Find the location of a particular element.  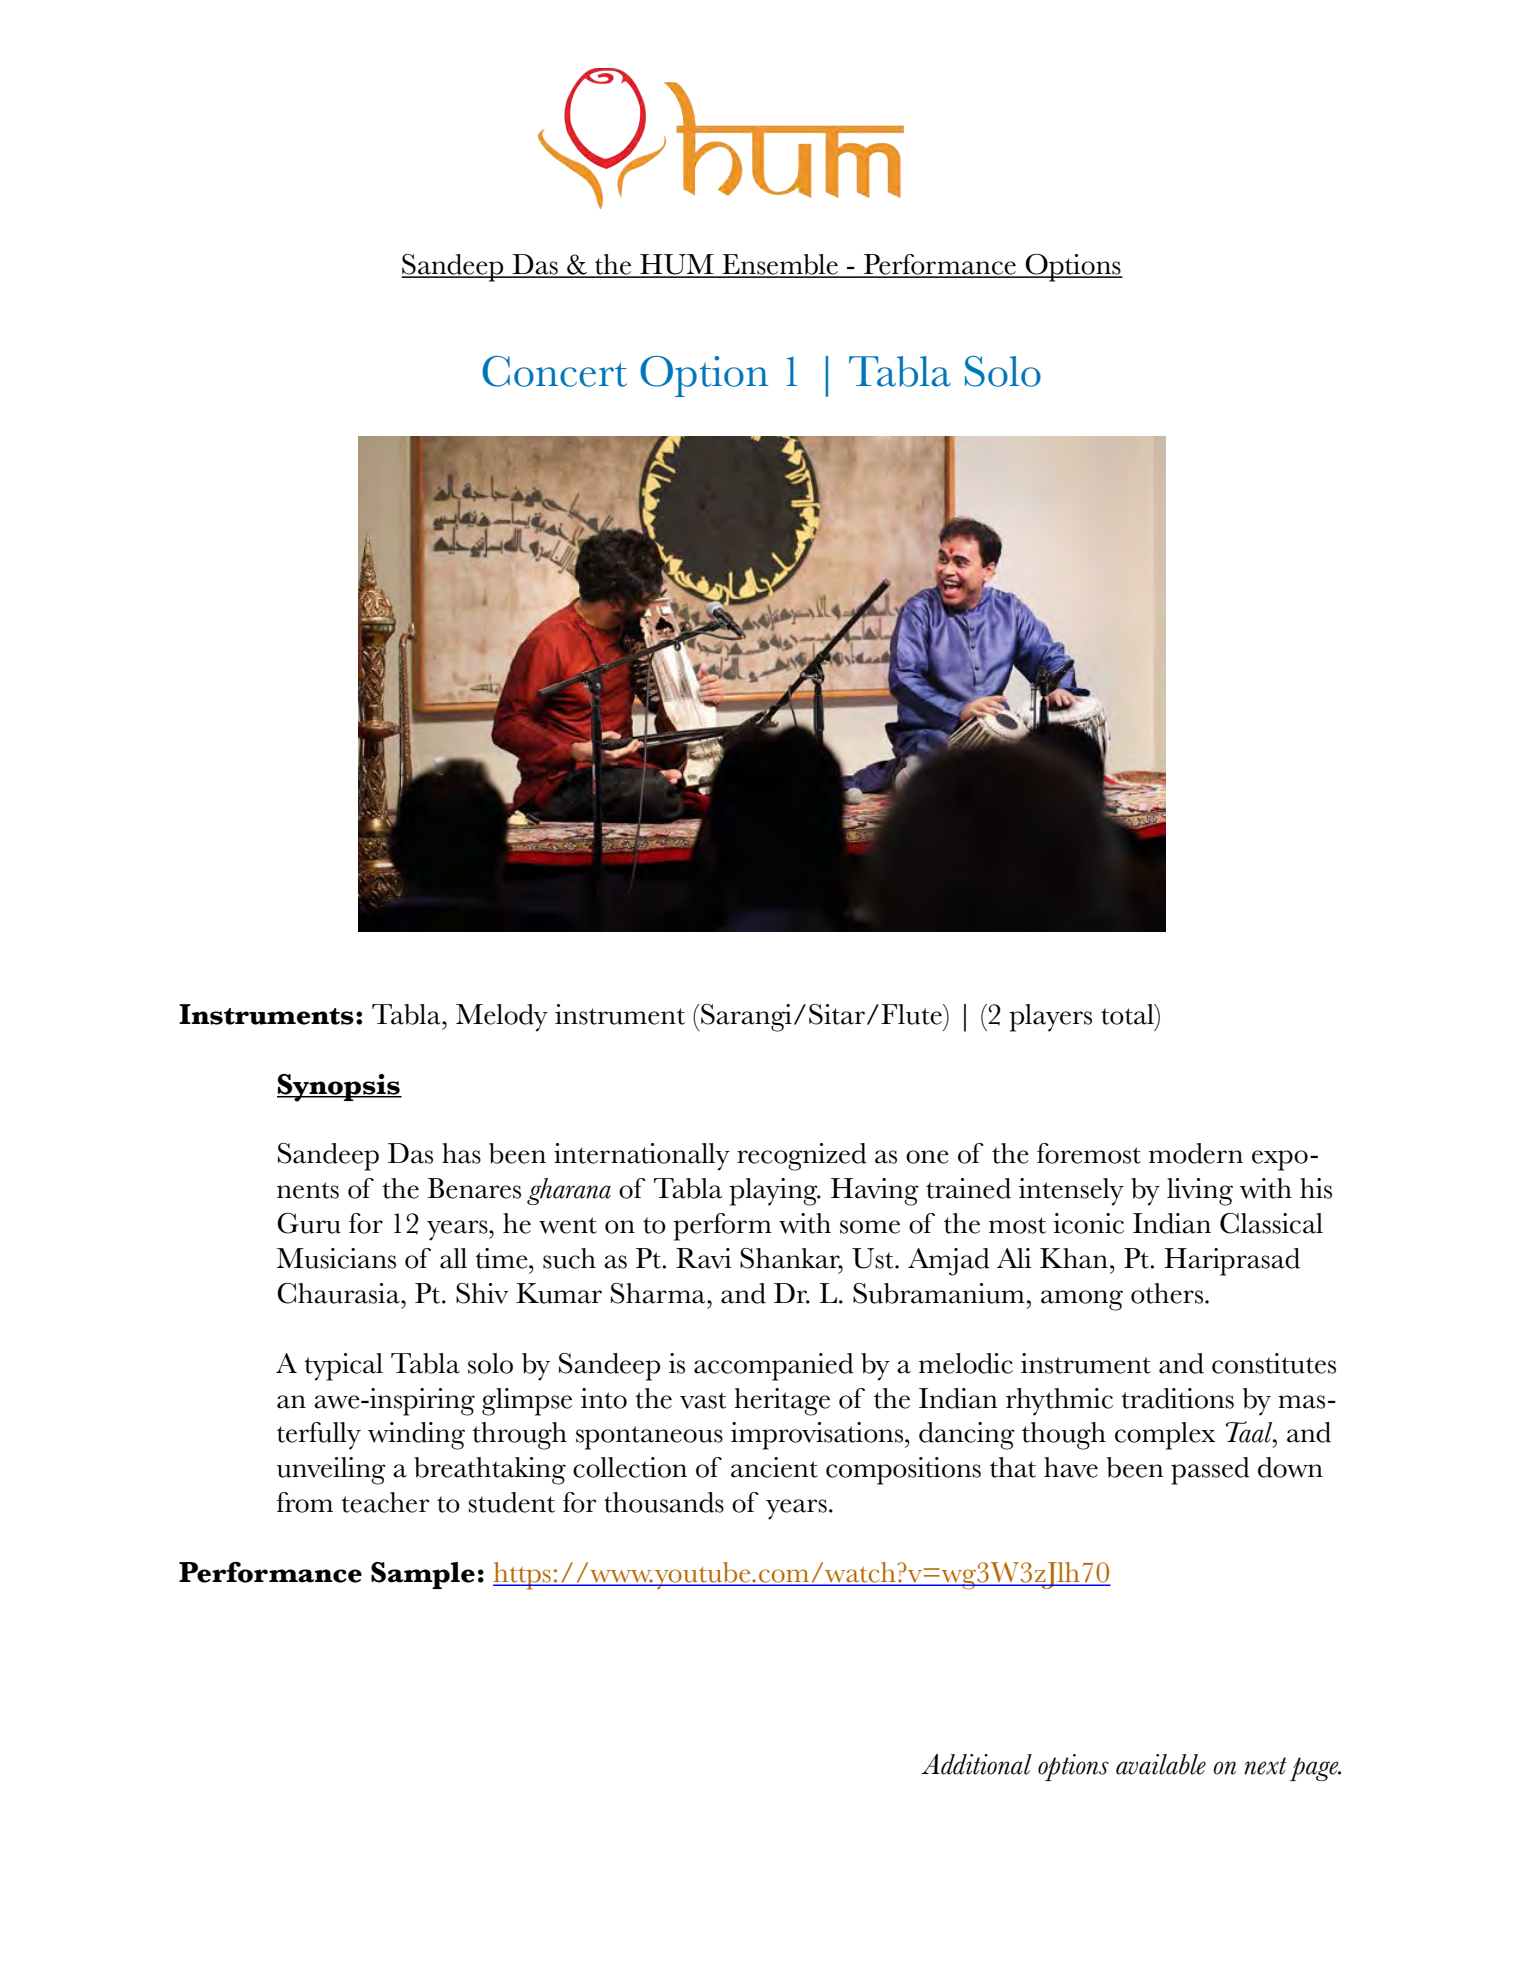

available is located at coordinates (1161, 1764).
